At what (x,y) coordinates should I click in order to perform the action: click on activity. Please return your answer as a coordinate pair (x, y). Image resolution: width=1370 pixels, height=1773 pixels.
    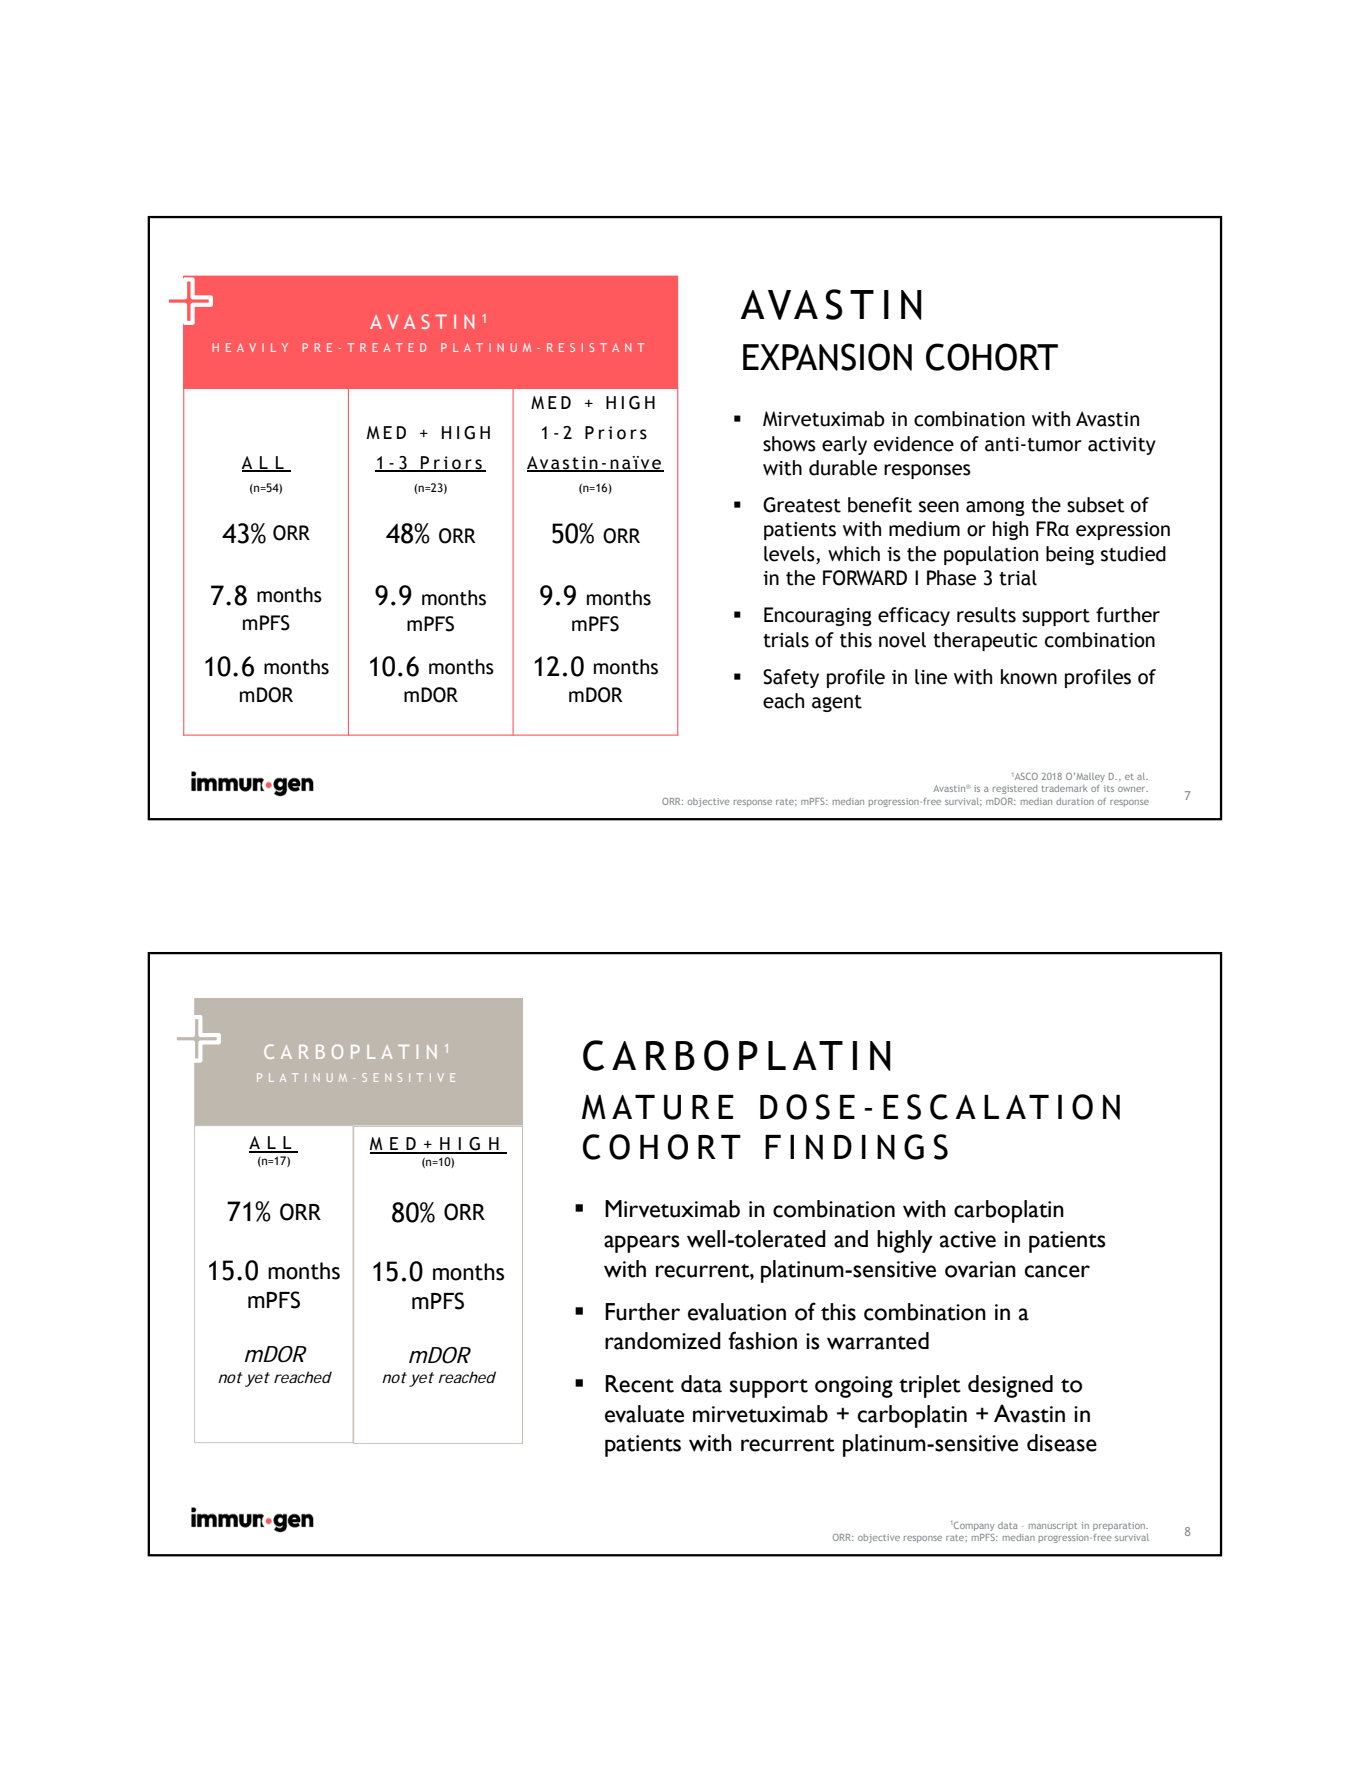
    Looking at the image, I should click on (1122, 446).
